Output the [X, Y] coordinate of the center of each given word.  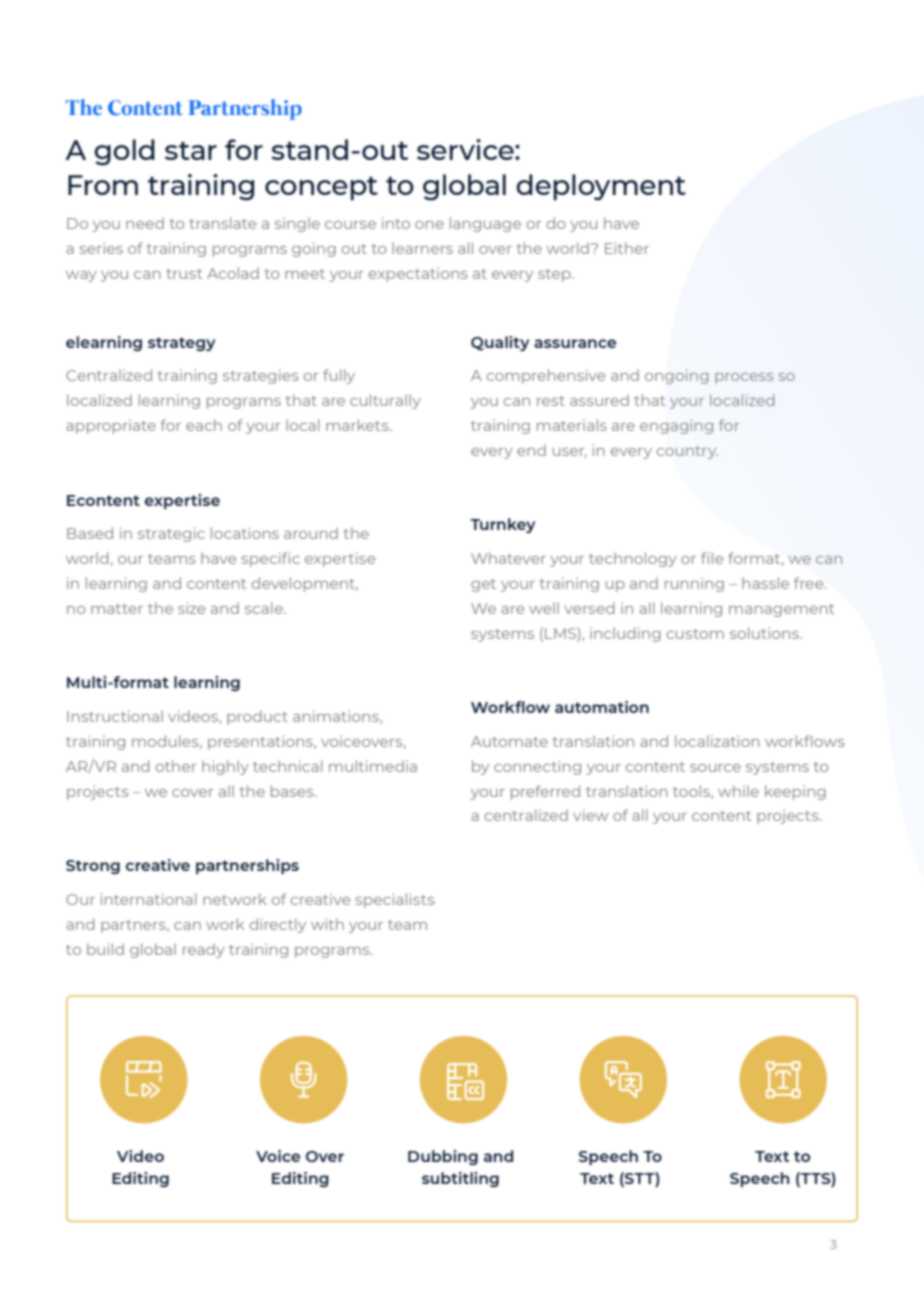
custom [695, 634]
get [483, 585]
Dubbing [443, 1157]
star [191, 151]
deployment [601, 187]
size [191, 608]
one [429, 225]
